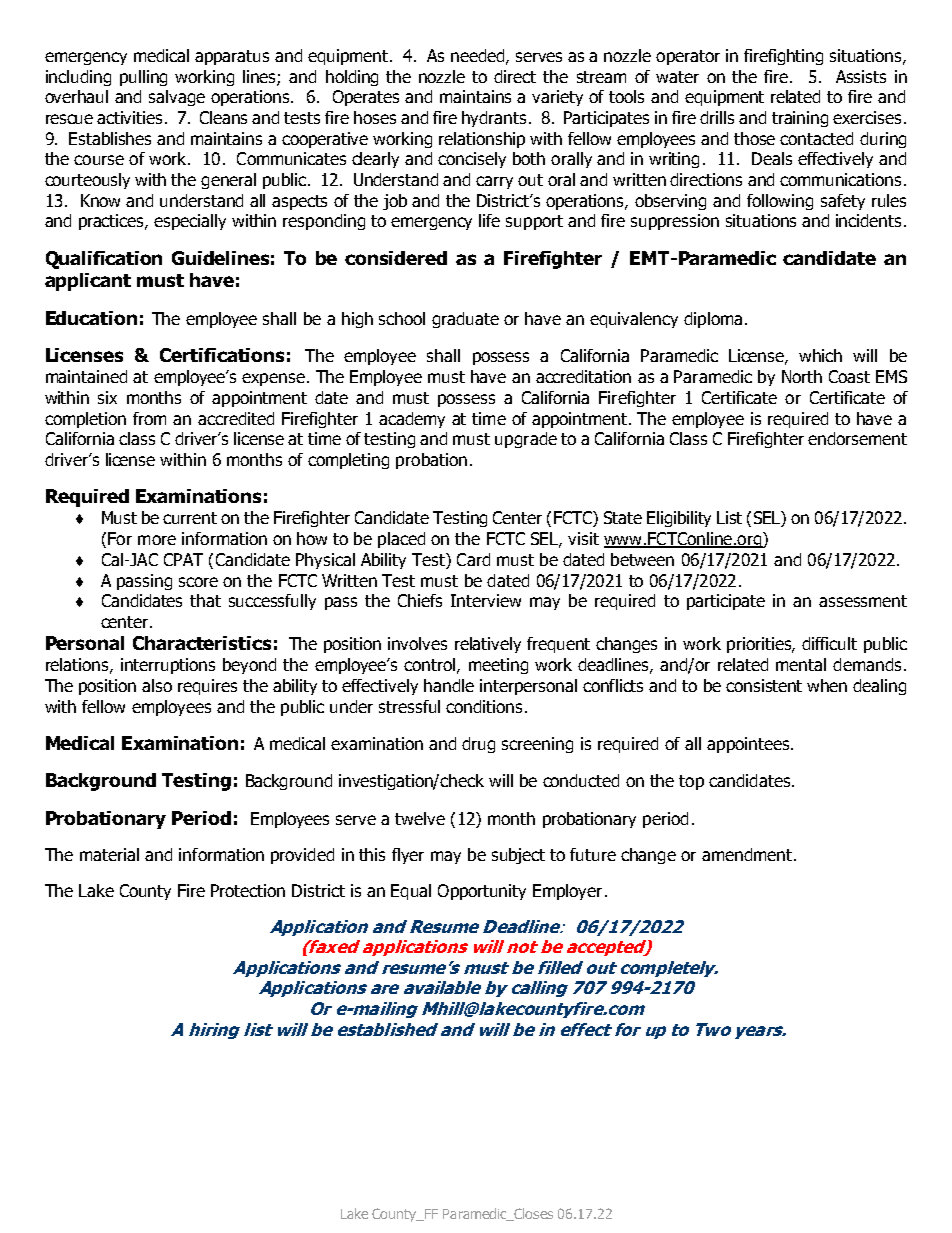  Describe the element at coordinates (109, 854) in the image. I see `material` at that location.
